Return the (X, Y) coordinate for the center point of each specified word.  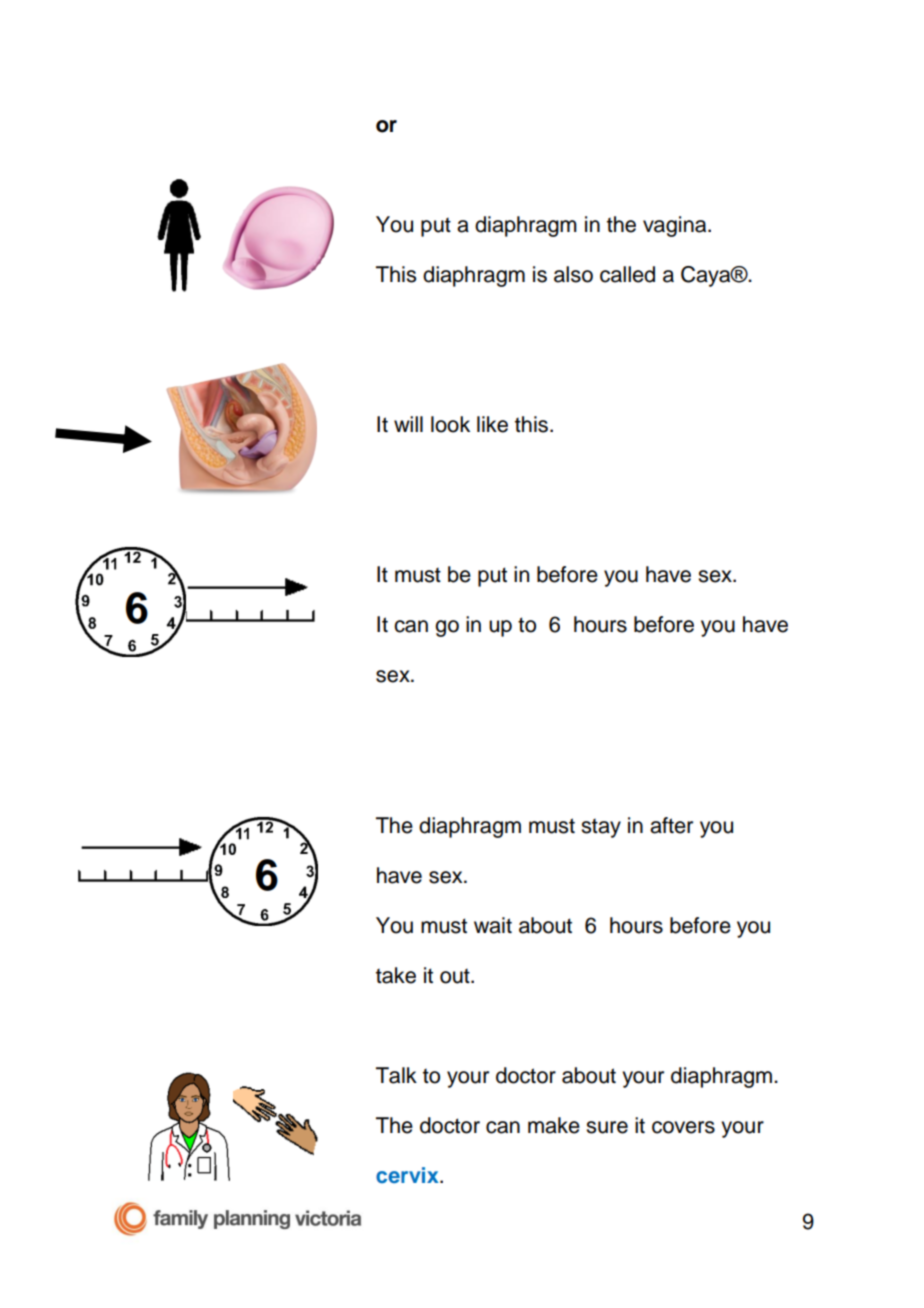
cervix (408, 1175)
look (450, 424)
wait (493, 925)
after (671, 825)
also (573, 274)
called (627, 274)
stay (601, 828)
